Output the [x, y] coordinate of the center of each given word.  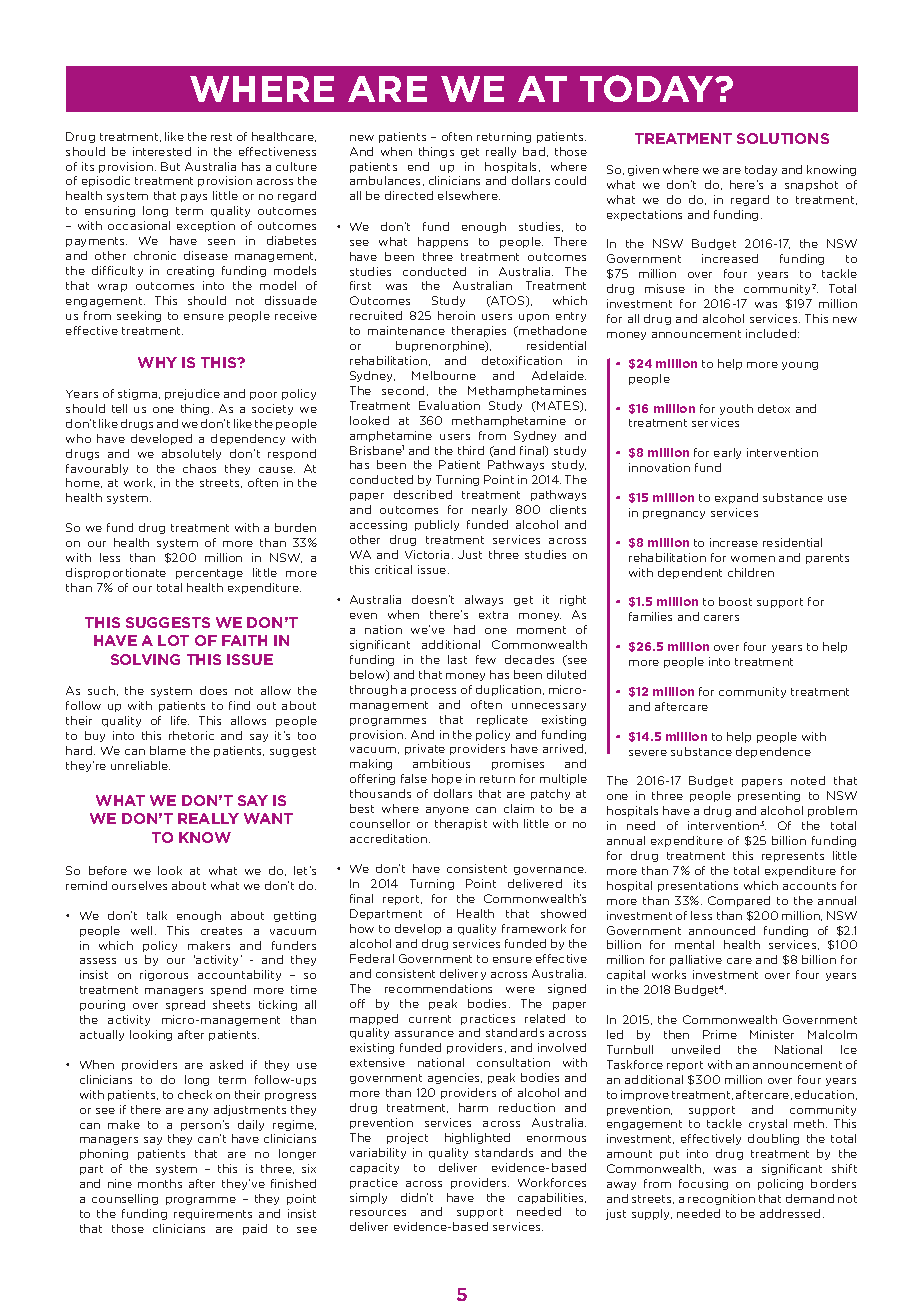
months [160, 1183]
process [433, 692]
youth [736, 409]
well [141, 930]
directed [409, 195]
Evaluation [449, 405]
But [170, 166]
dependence [773, 752]
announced [722, 930]
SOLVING [145, 659]
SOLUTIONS [783, 138]
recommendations [438, 988]
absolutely [191, 454]
